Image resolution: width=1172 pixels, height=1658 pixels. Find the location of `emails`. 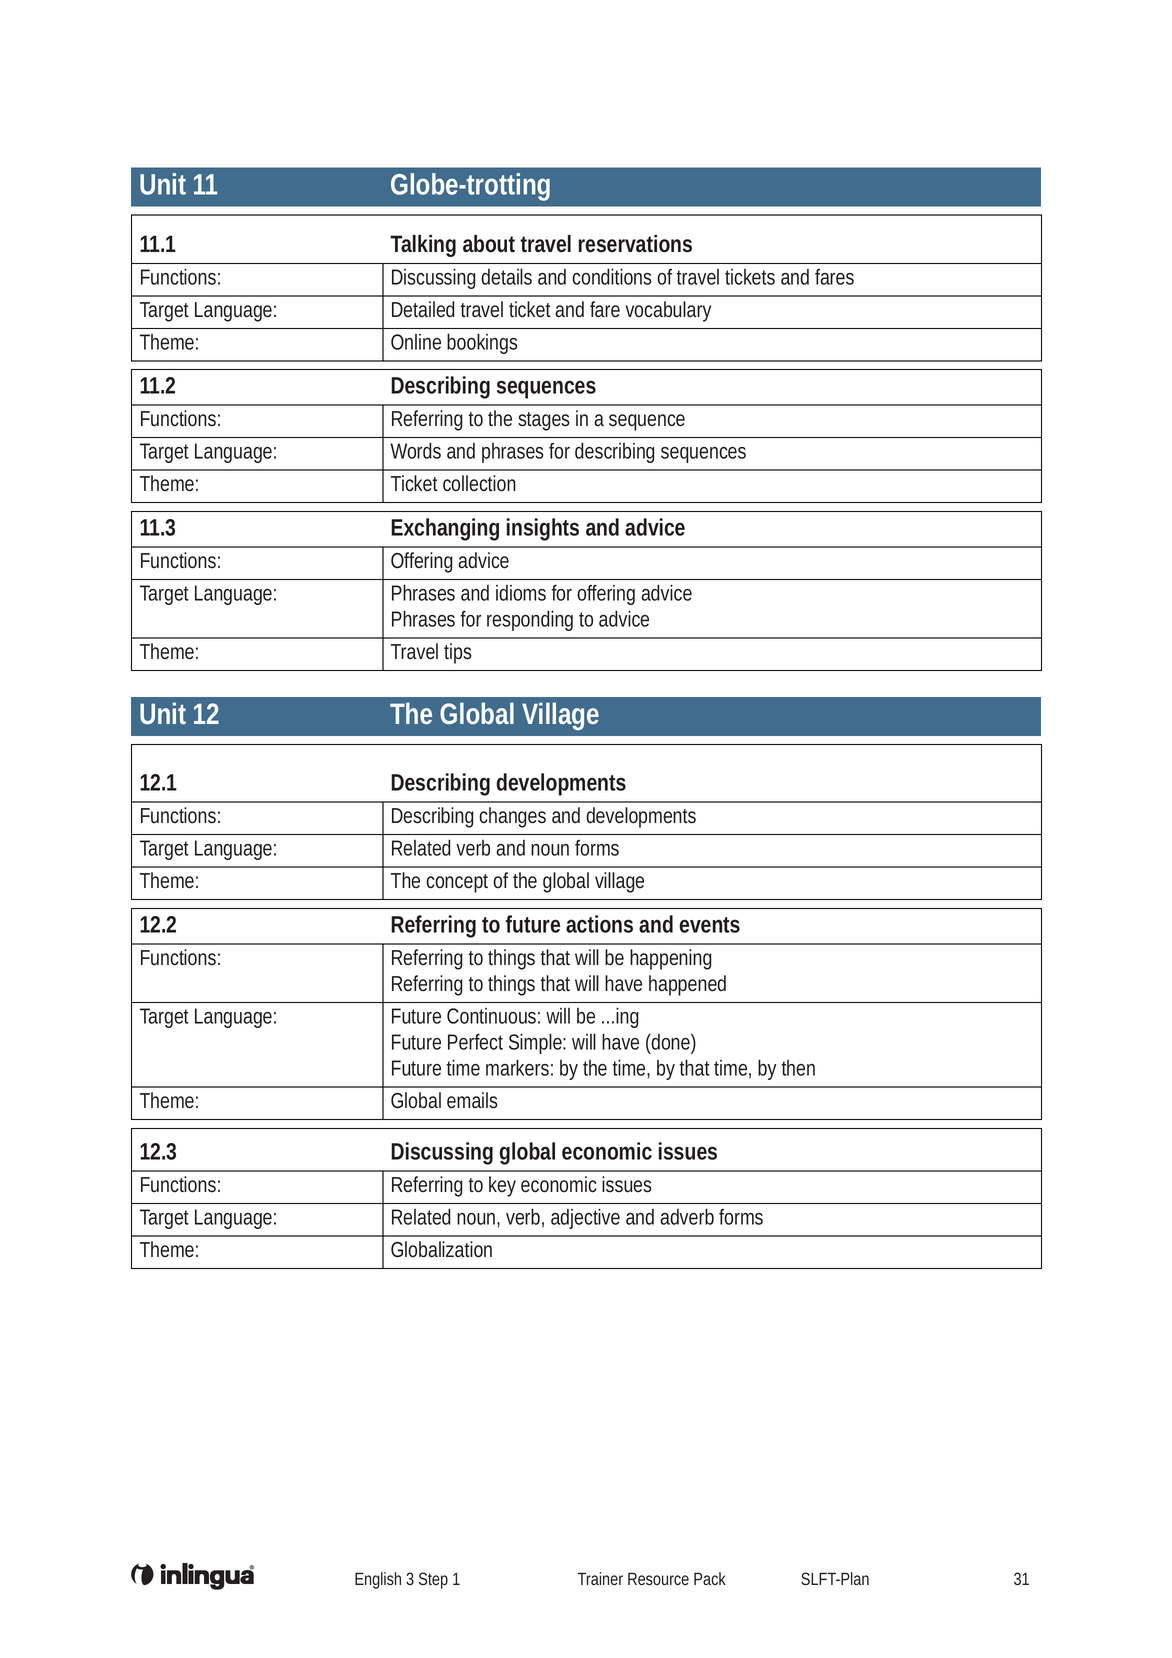

emails is located at coordinates (472, 1100).
